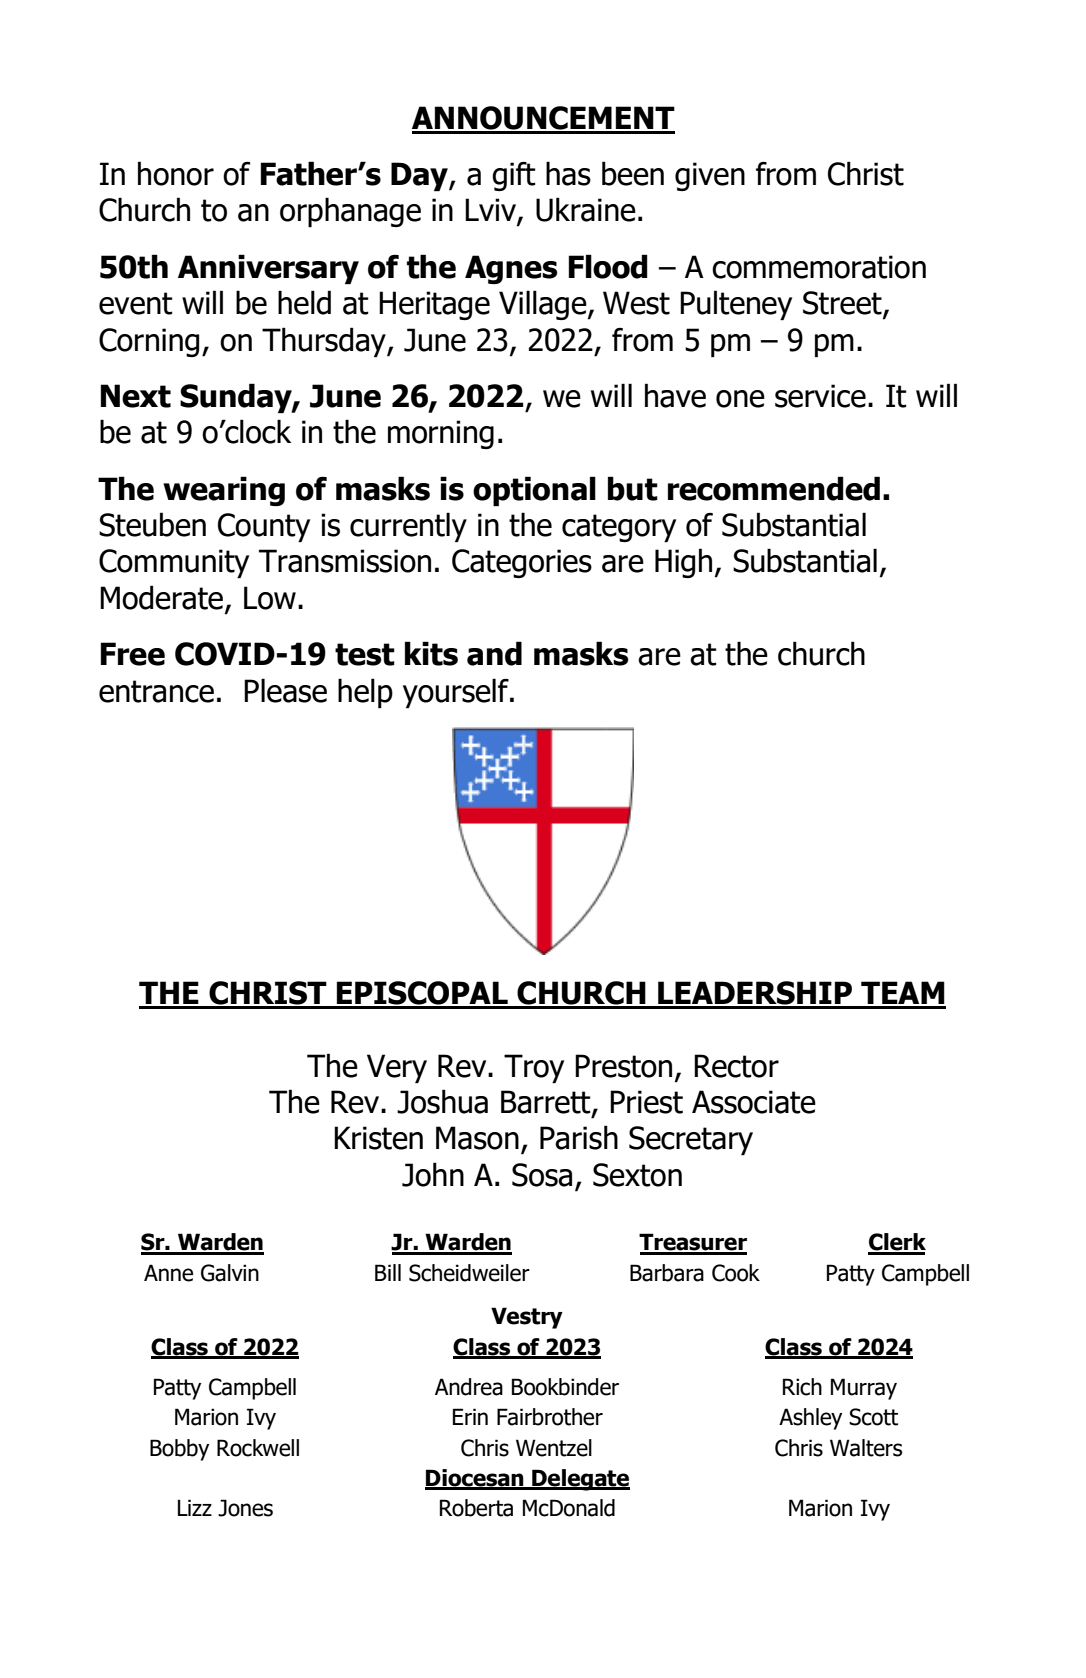 This image has width=1086, height=1678. I want to click on optional, so click(534, 491).
